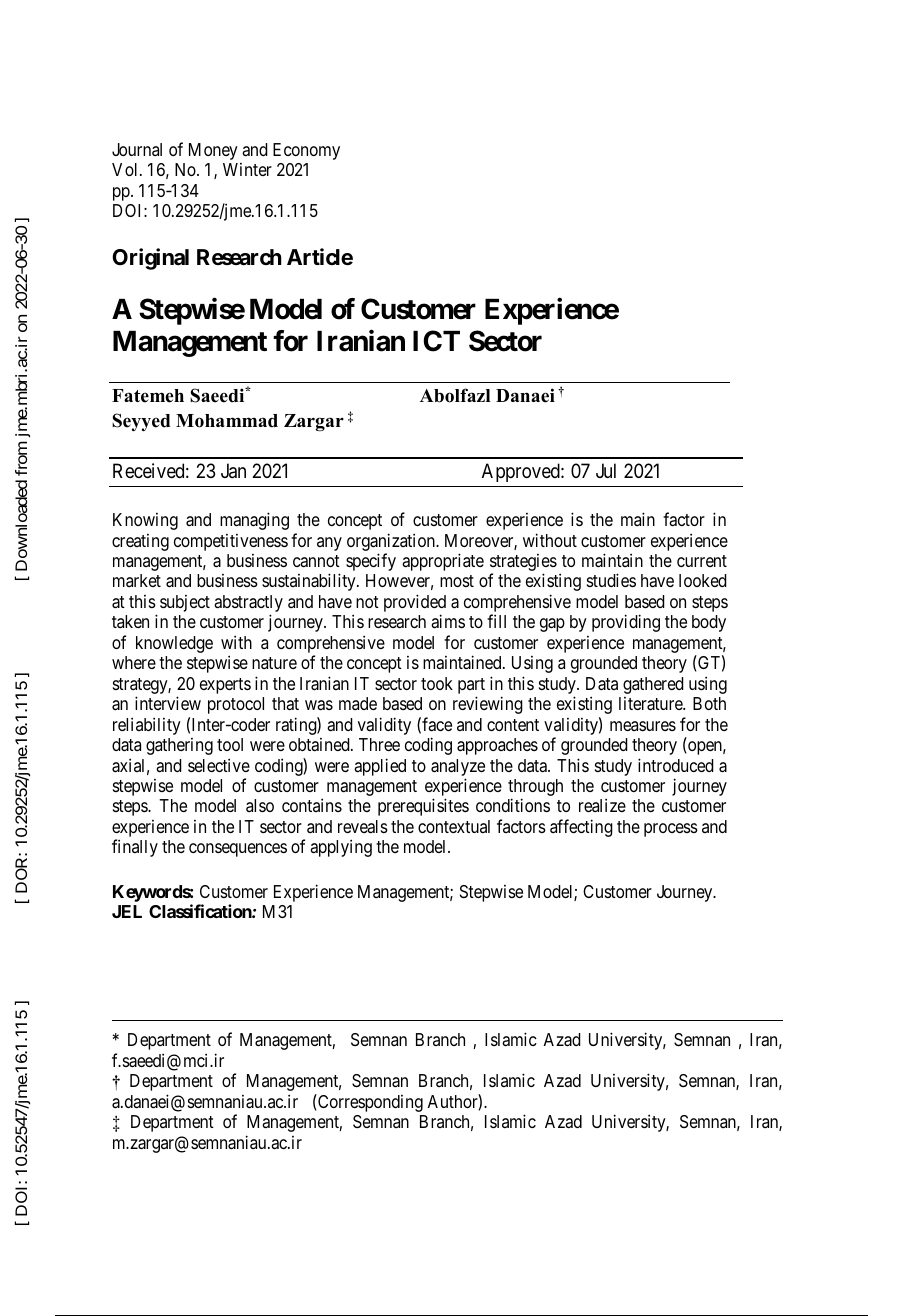 This document has width=923, height=1316. Describe the element at coordinates (611, 580) in the document. I see `studies` at that location.
